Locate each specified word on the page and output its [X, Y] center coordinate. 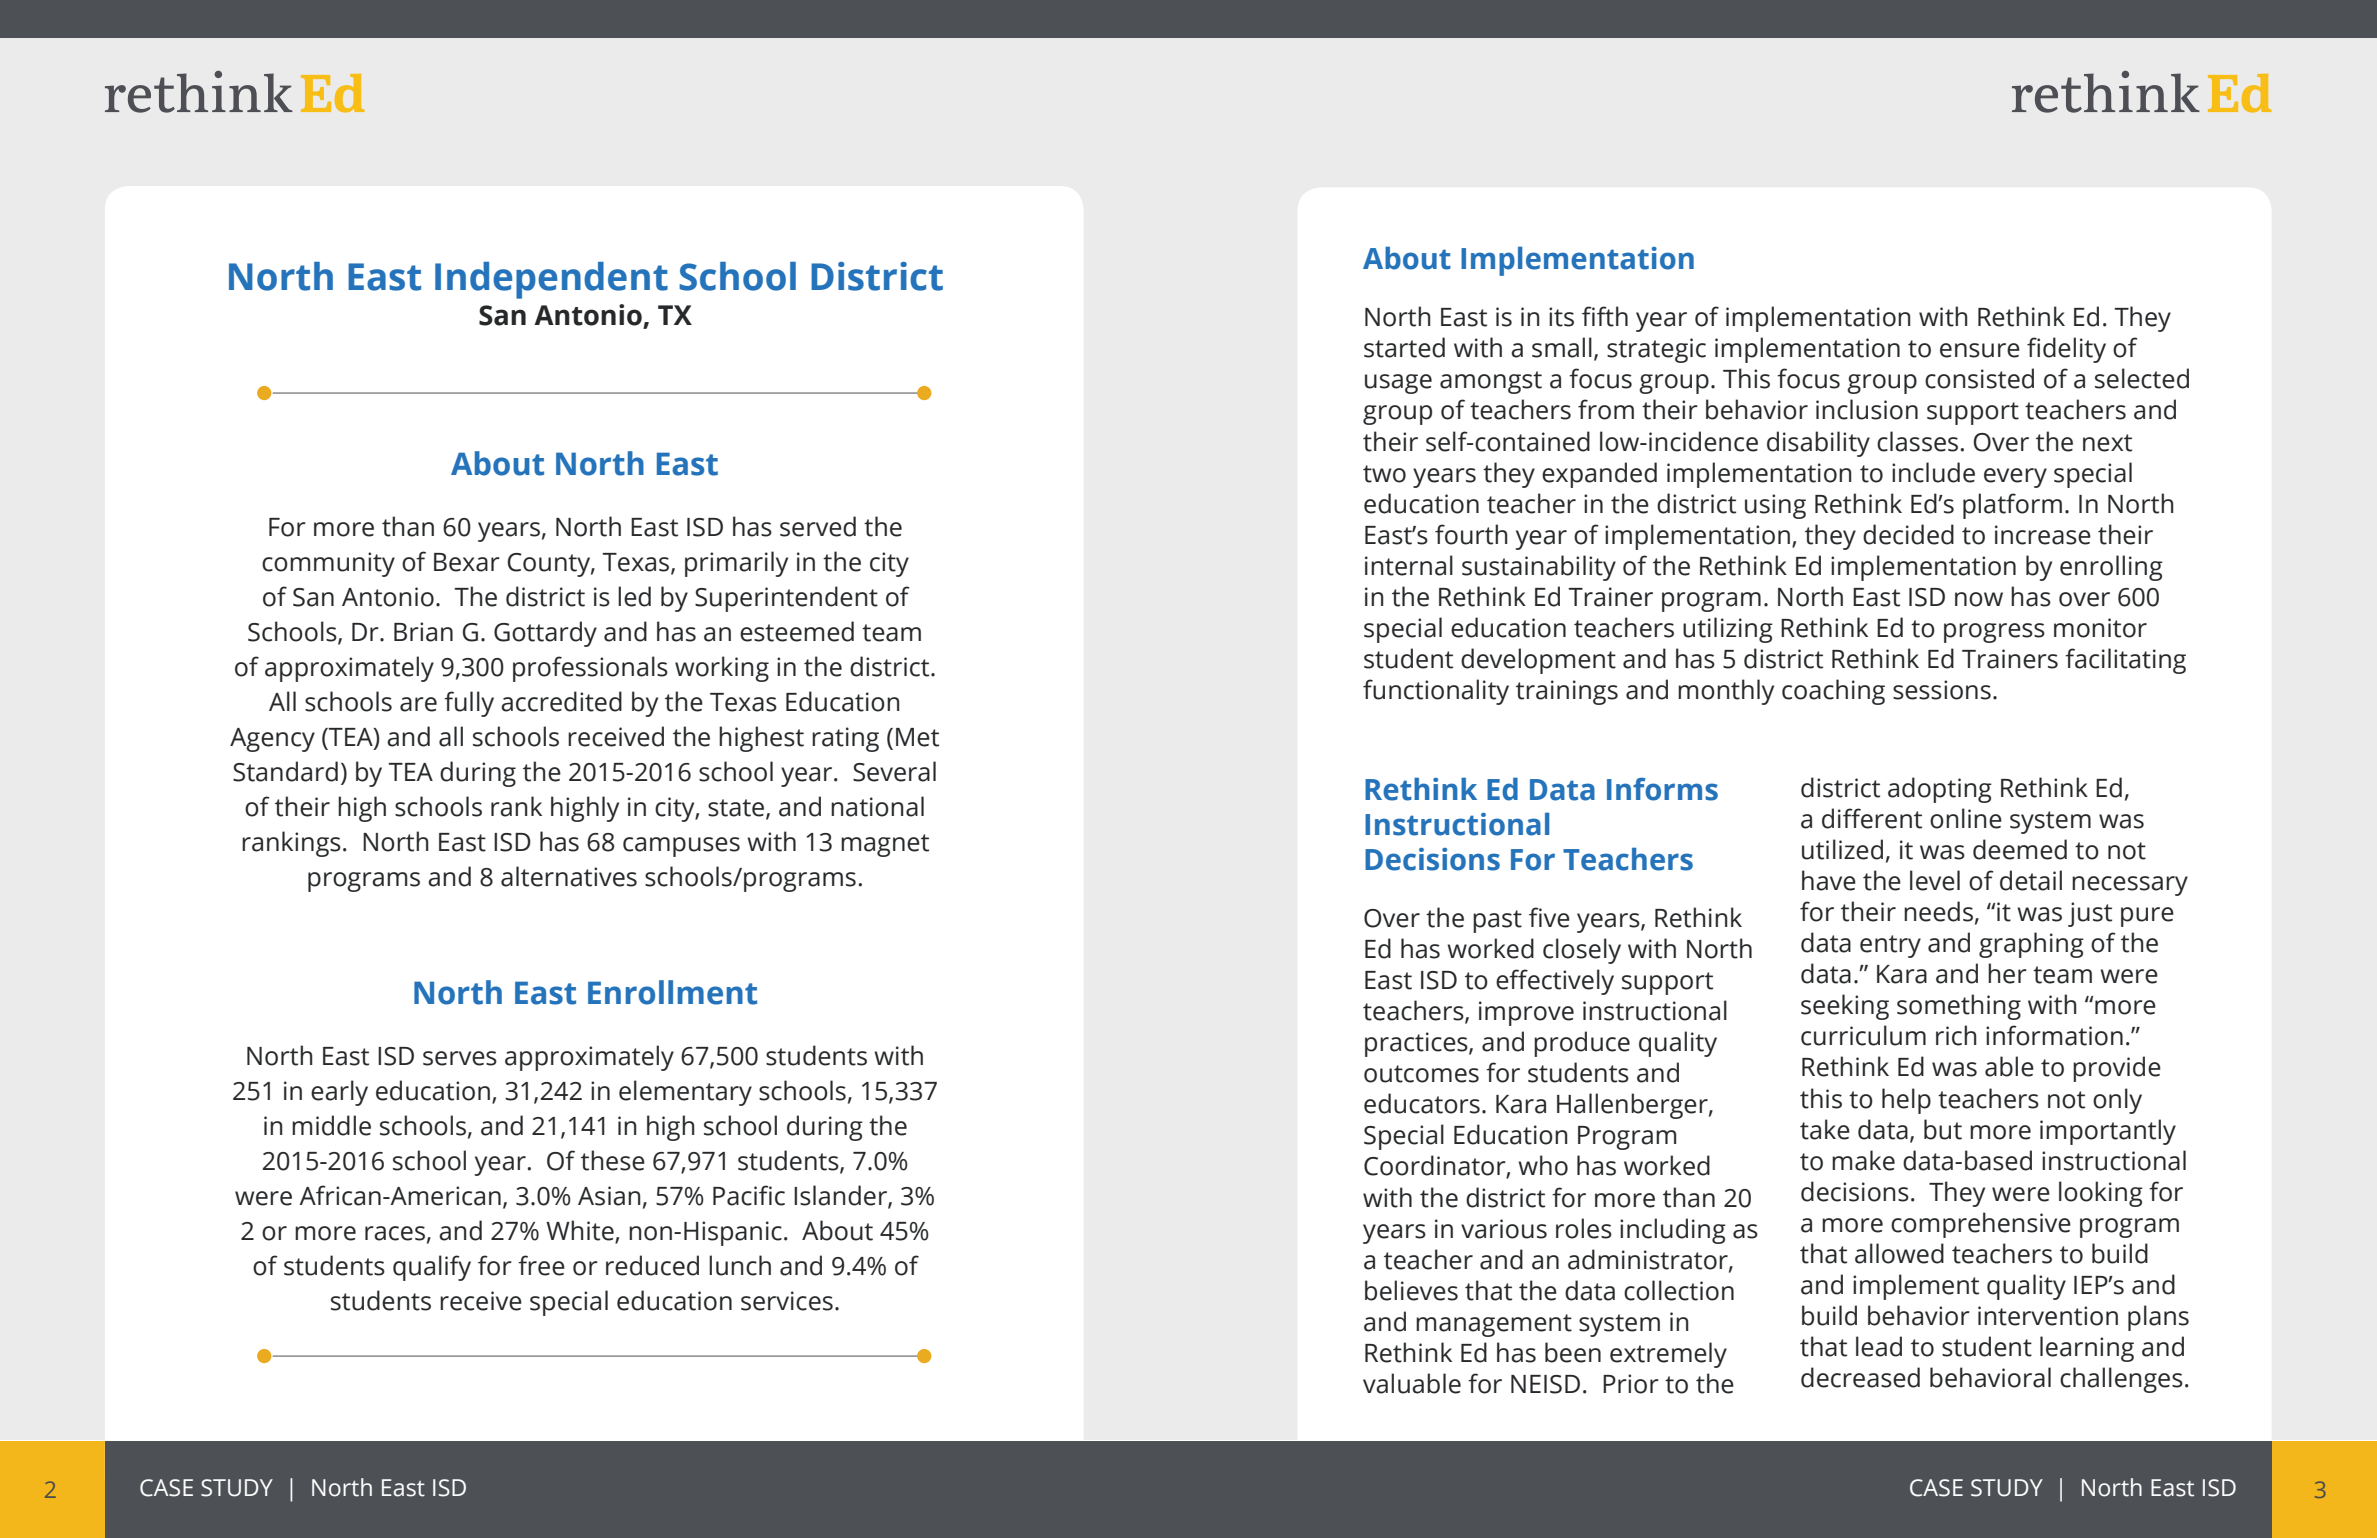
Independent [551, 280]
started [1404, 347]
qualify [432, 1268]
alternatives [569, 876]
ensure [1980, 350]
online [1966, 818]
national [877, 806]
